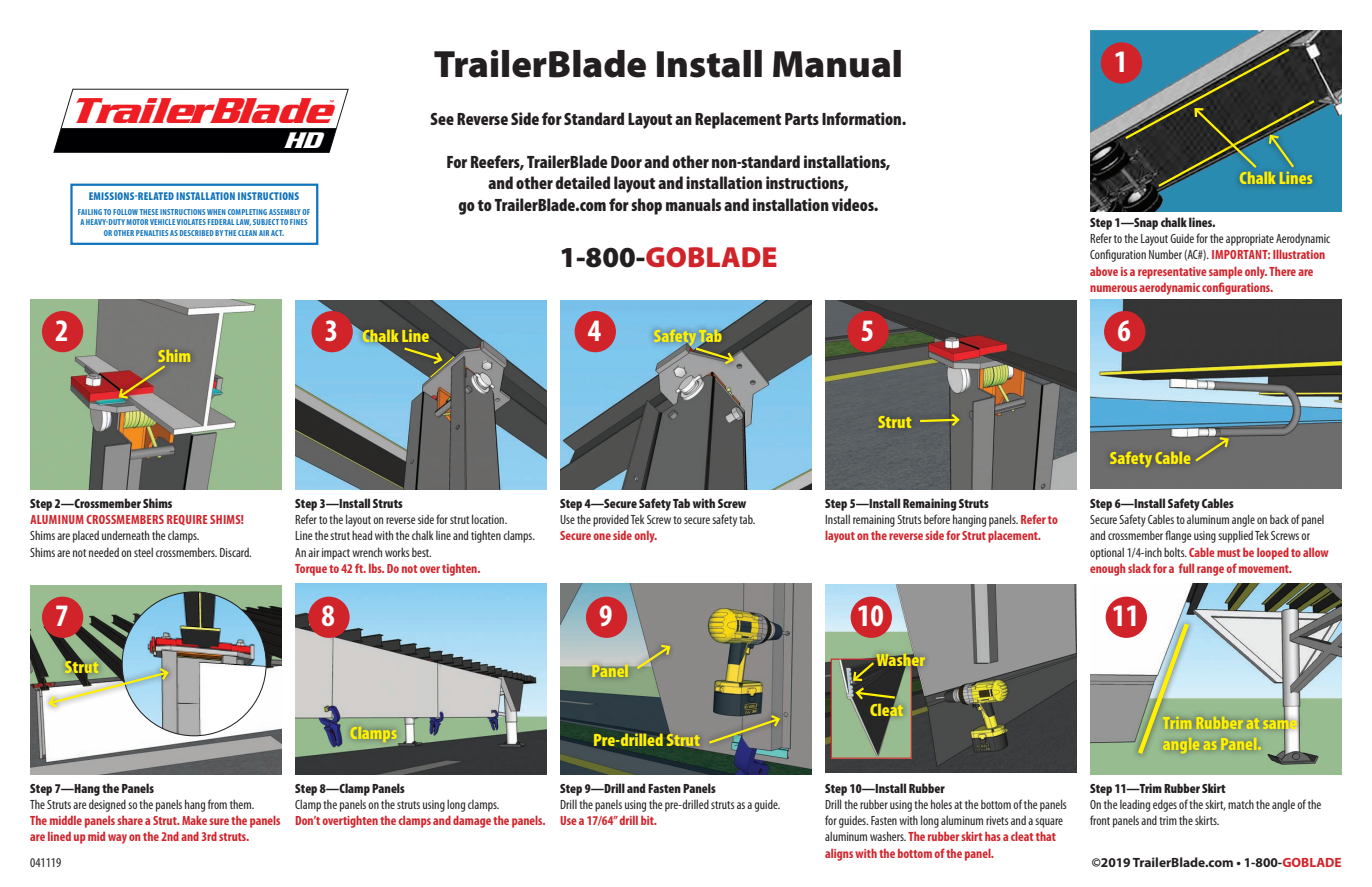 The width and height of the image is (1372, 887). I want to click on numerous, so click(1113, 288).
